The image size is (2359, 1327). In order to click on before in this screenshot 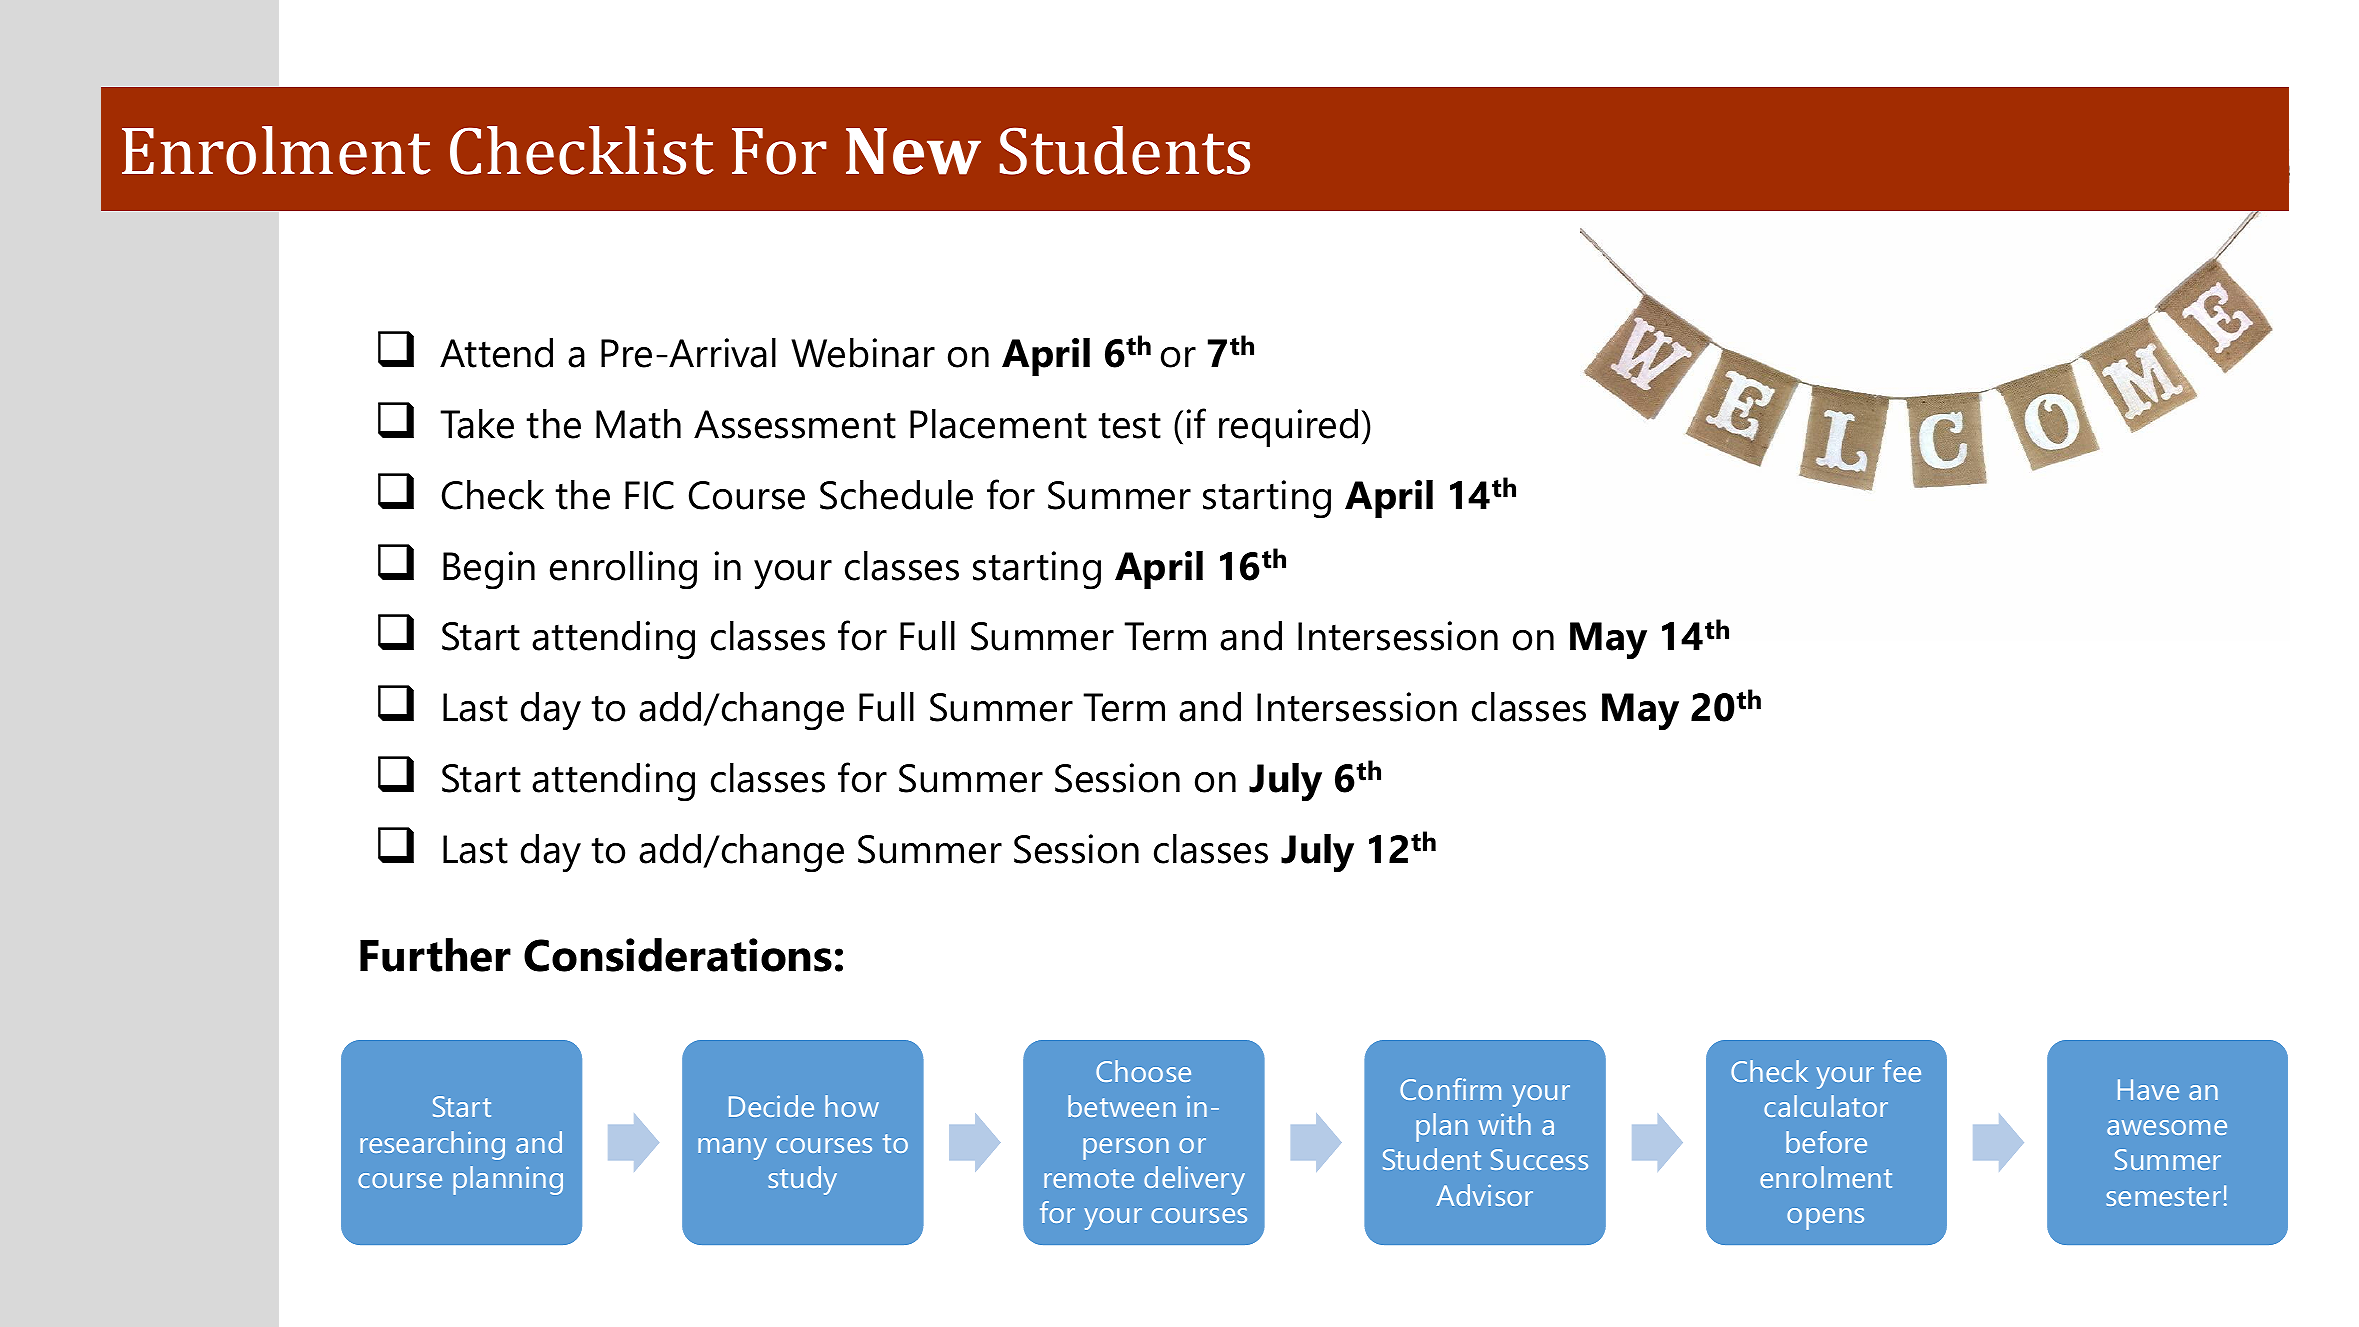, I will do `click(1826, 1142)`.
